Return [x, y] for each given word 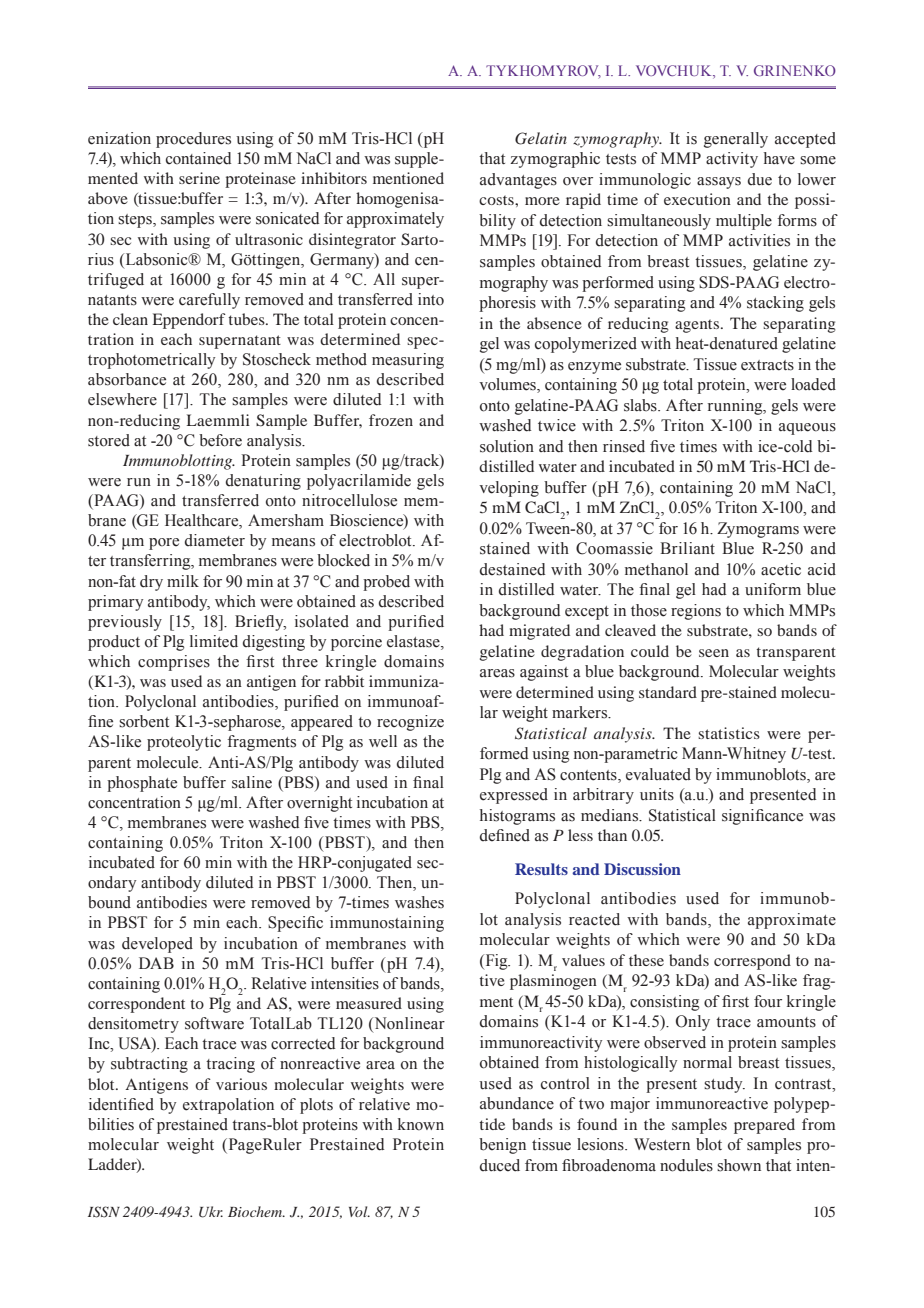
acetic [781, 569]
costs [497, 200]
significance [762, 817]
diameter [215, 540]
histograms [517, 817]
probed [386, 583]
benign [502, 1146]
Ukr [211, 1212]
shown [739, 1165]
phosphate [142, 784]
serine [199, 178]
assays [719, 183]
